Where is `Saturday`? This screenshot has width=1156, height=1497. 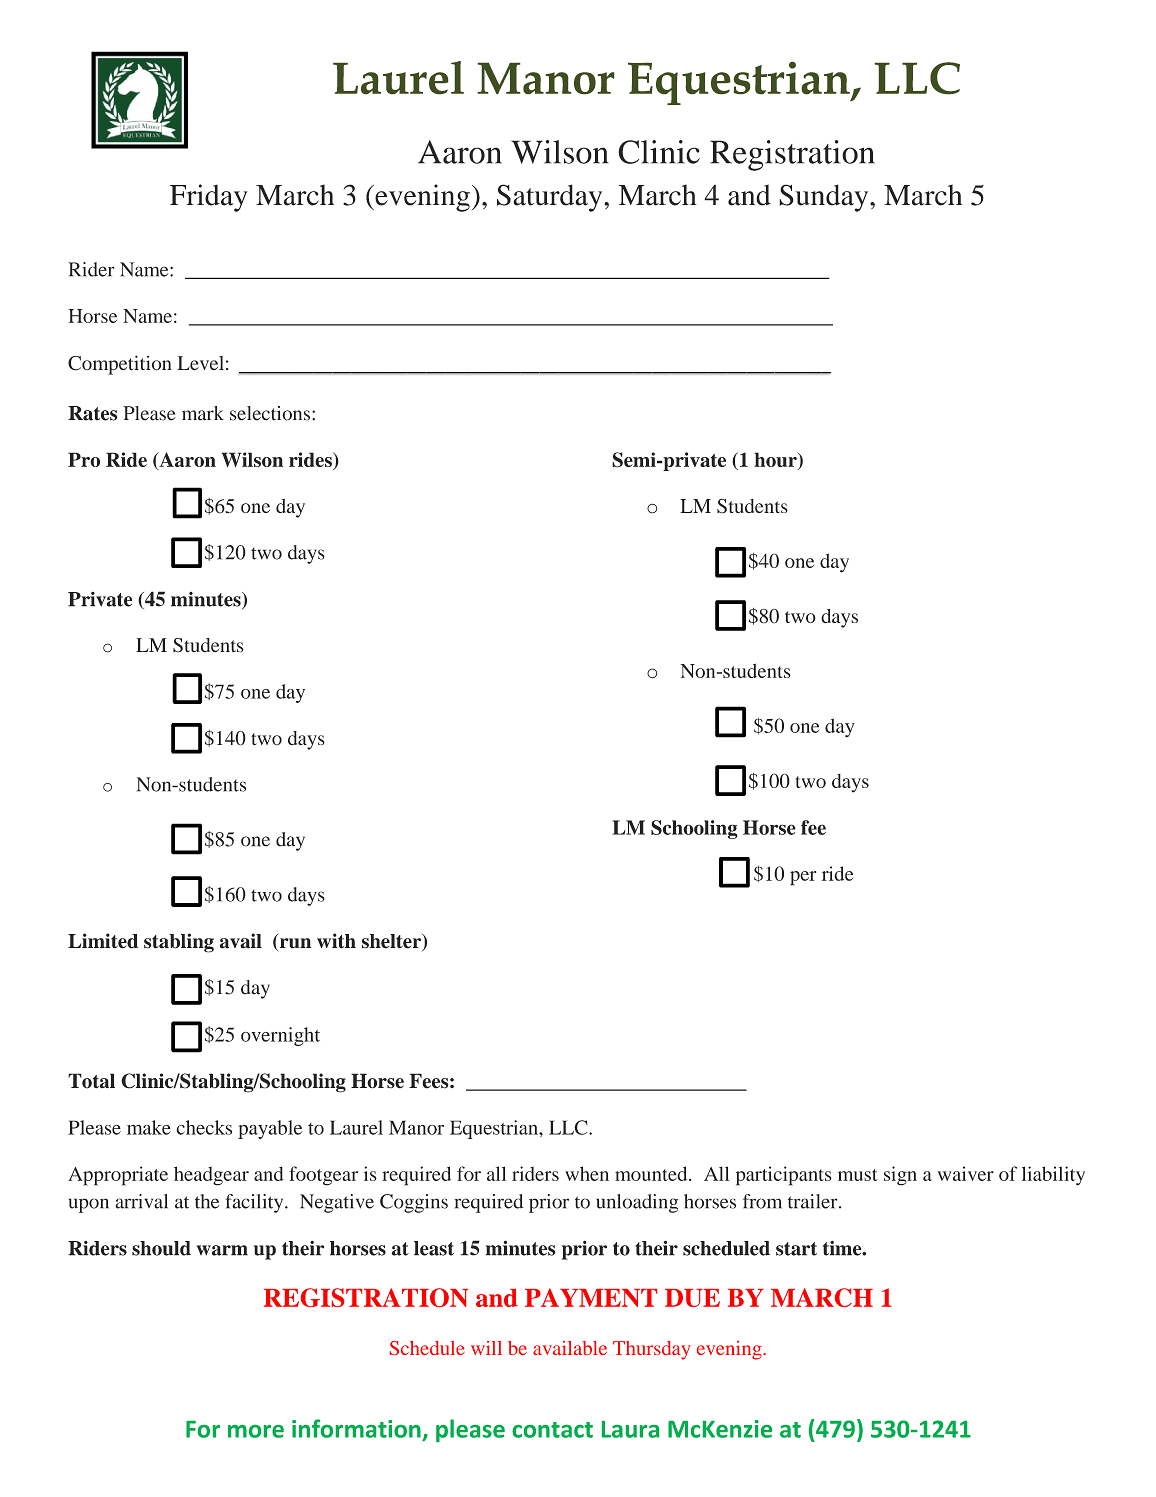 Saturday is located at coordinates (551, 198).
